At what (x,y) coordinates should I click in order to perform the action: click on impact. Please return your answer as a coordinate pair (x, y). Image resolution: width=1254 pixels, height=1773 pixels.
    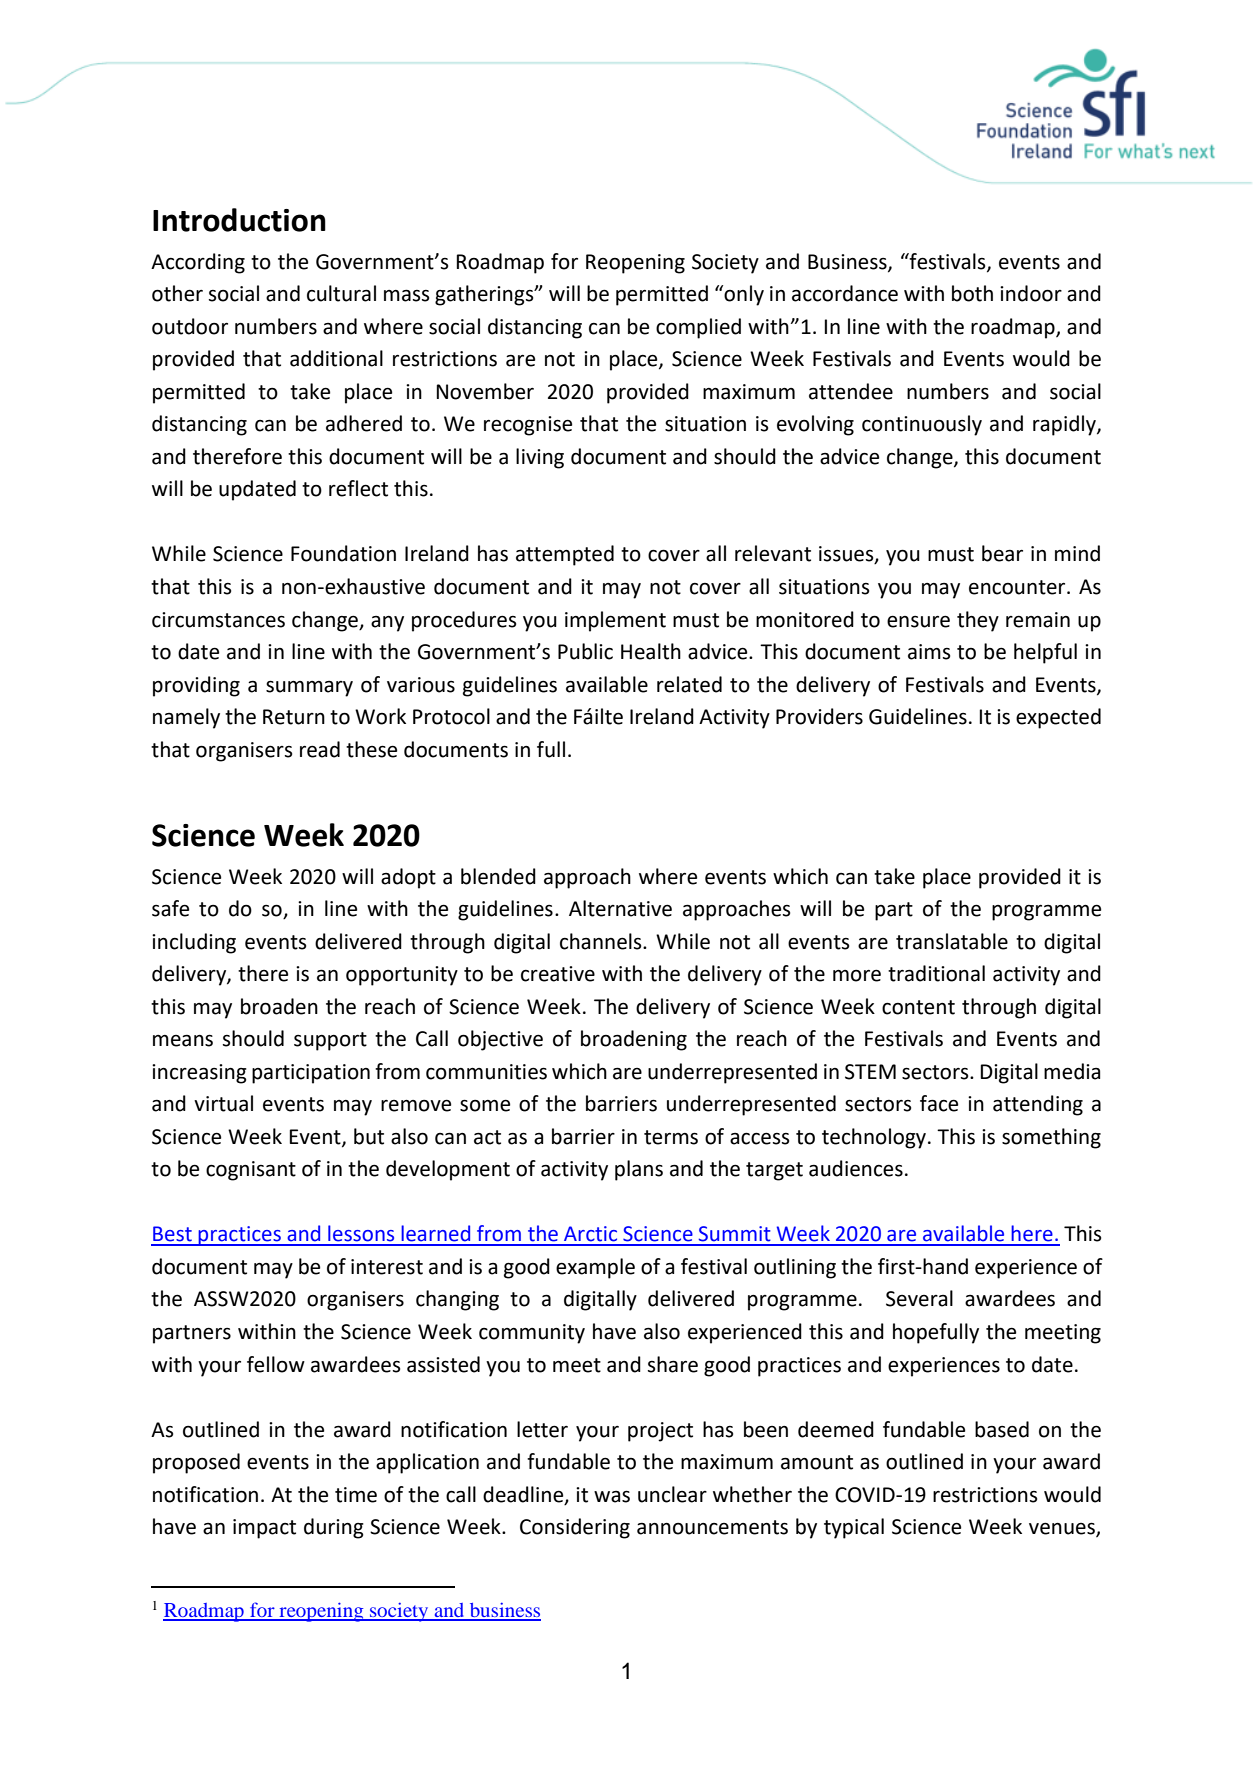
    Looking at the image, I should click on (264, 1529).
